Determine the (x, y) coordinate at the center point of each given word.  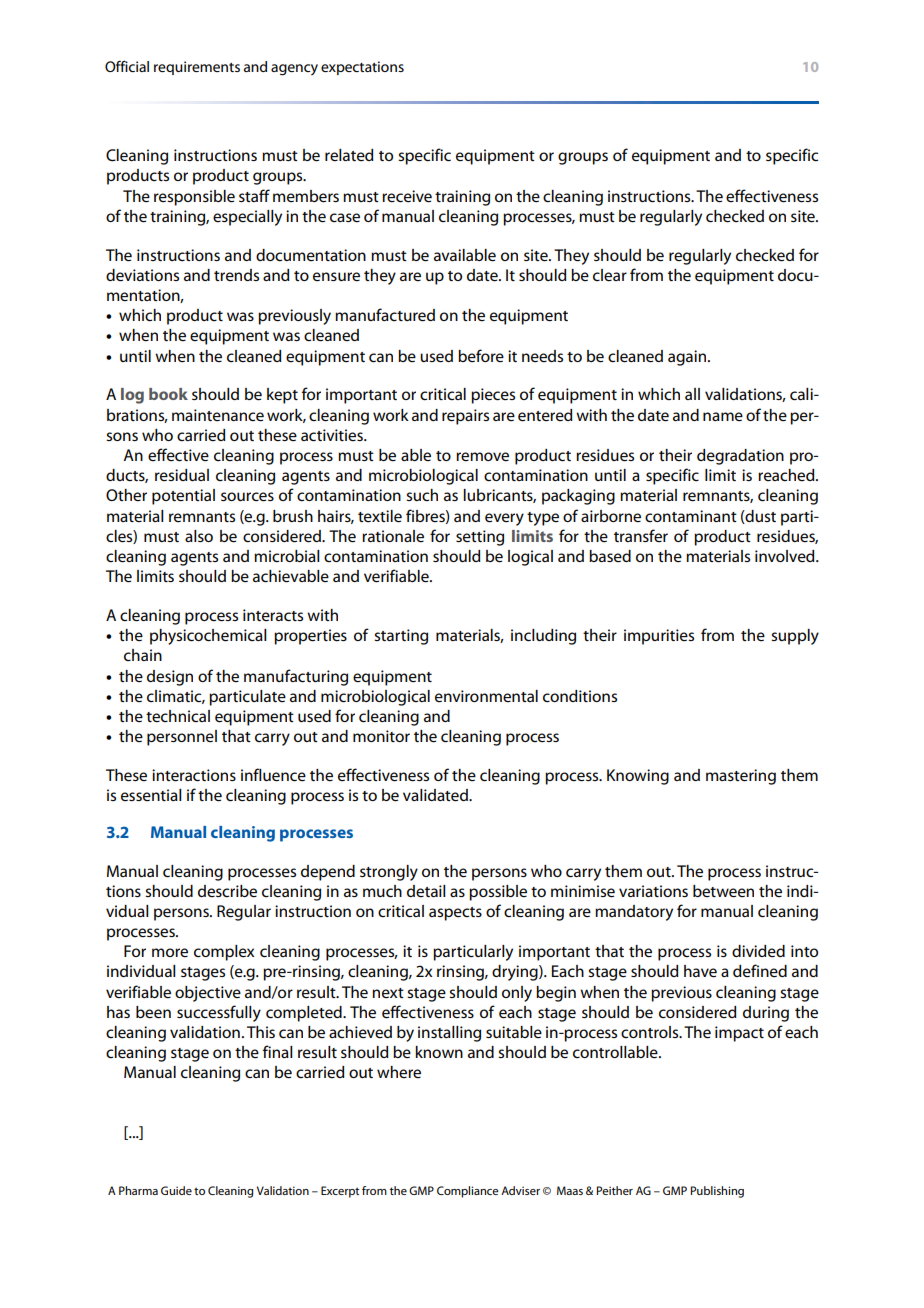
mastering (741, 777)
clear (610, 275)
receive (407, 196)
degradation (740, 457)
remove (482, 456)
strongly (389, 873)
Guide (176, 1190)
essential (151, 795)
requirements (197, 68)
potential (183, 497)
